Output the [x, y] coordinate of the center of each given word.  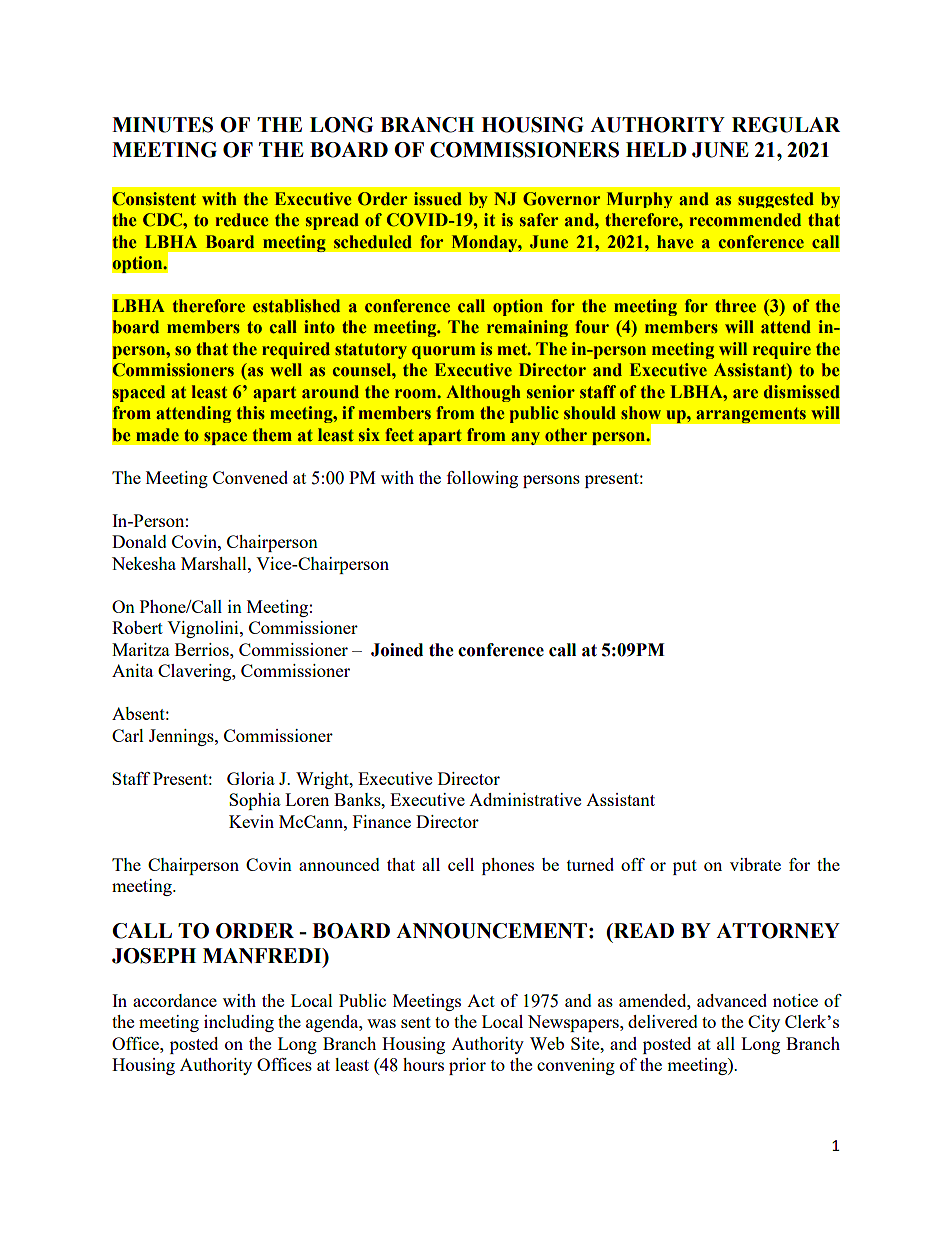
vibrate [755, 864]
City [764, 1023]
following [482, 479]
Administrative [525, 799]
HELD [656, 149]
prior [467, 1066]
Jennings [182, 737]
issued [438, 199]
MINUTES [162, 125]
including [239, 1023]
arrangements [751, 415]
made [157, 435]
